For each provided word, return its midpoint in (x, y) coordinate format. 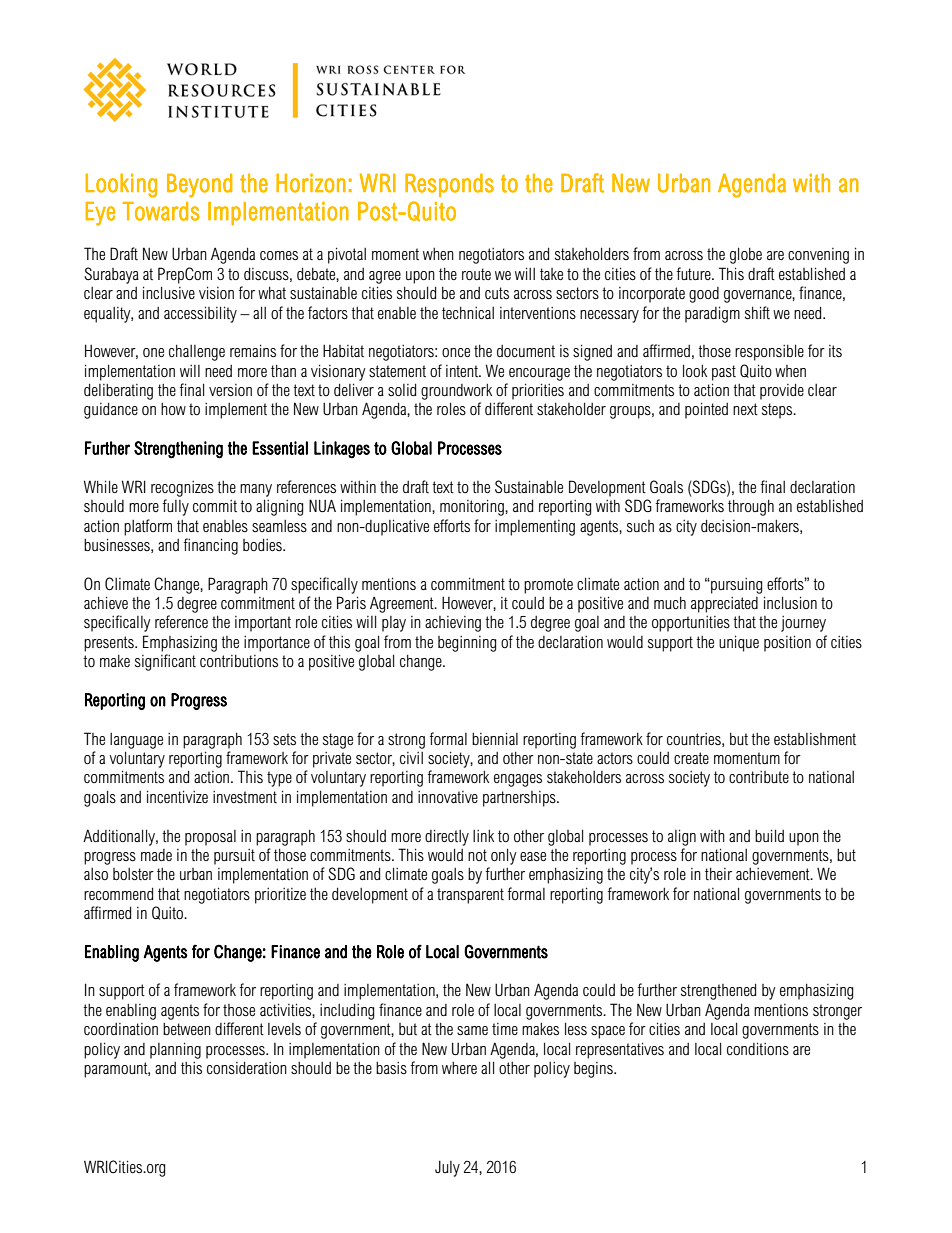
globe (746, 255)
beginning (467, 644)
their (718, 874)
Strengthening (178, 450)
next (745, 409)
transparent (470, 896)
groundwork (456, 392)
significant (165, 662)
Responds (449, 185)
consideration (247, 1068)
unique (739, 643)
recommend (118, 893)
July (447, 1168)
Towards (161, 211)
